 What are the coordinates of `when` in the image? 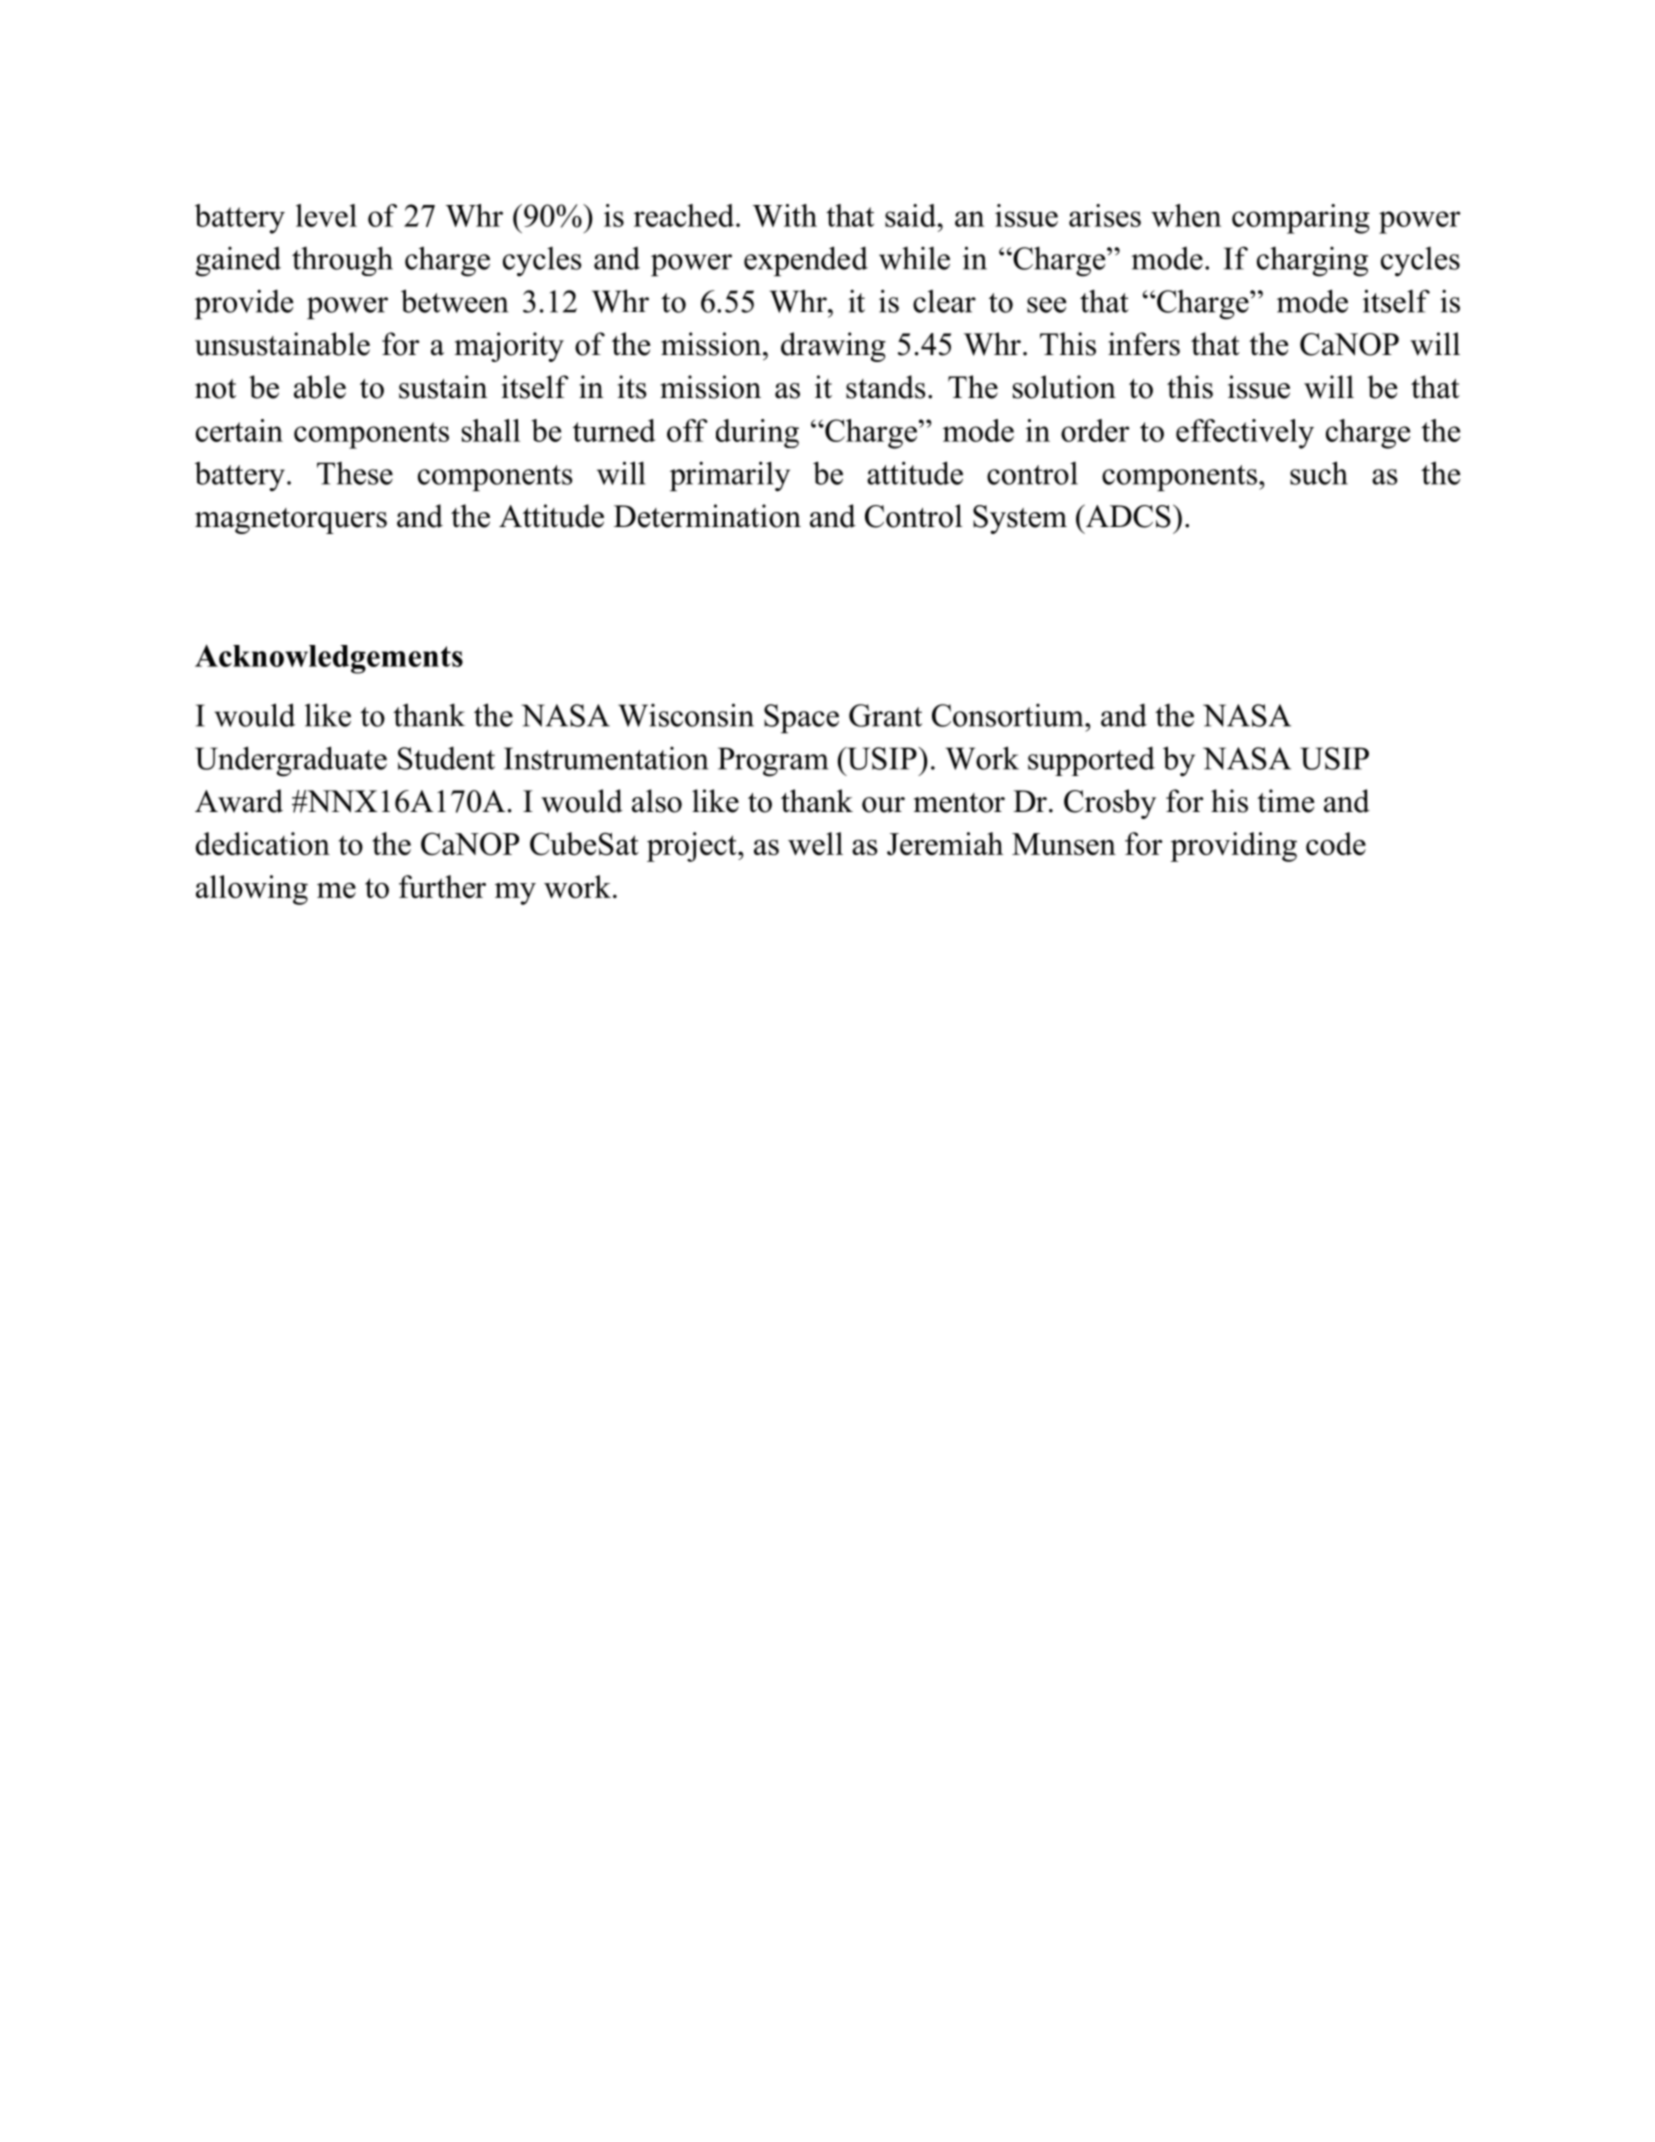 It's located at (1186, 215).
